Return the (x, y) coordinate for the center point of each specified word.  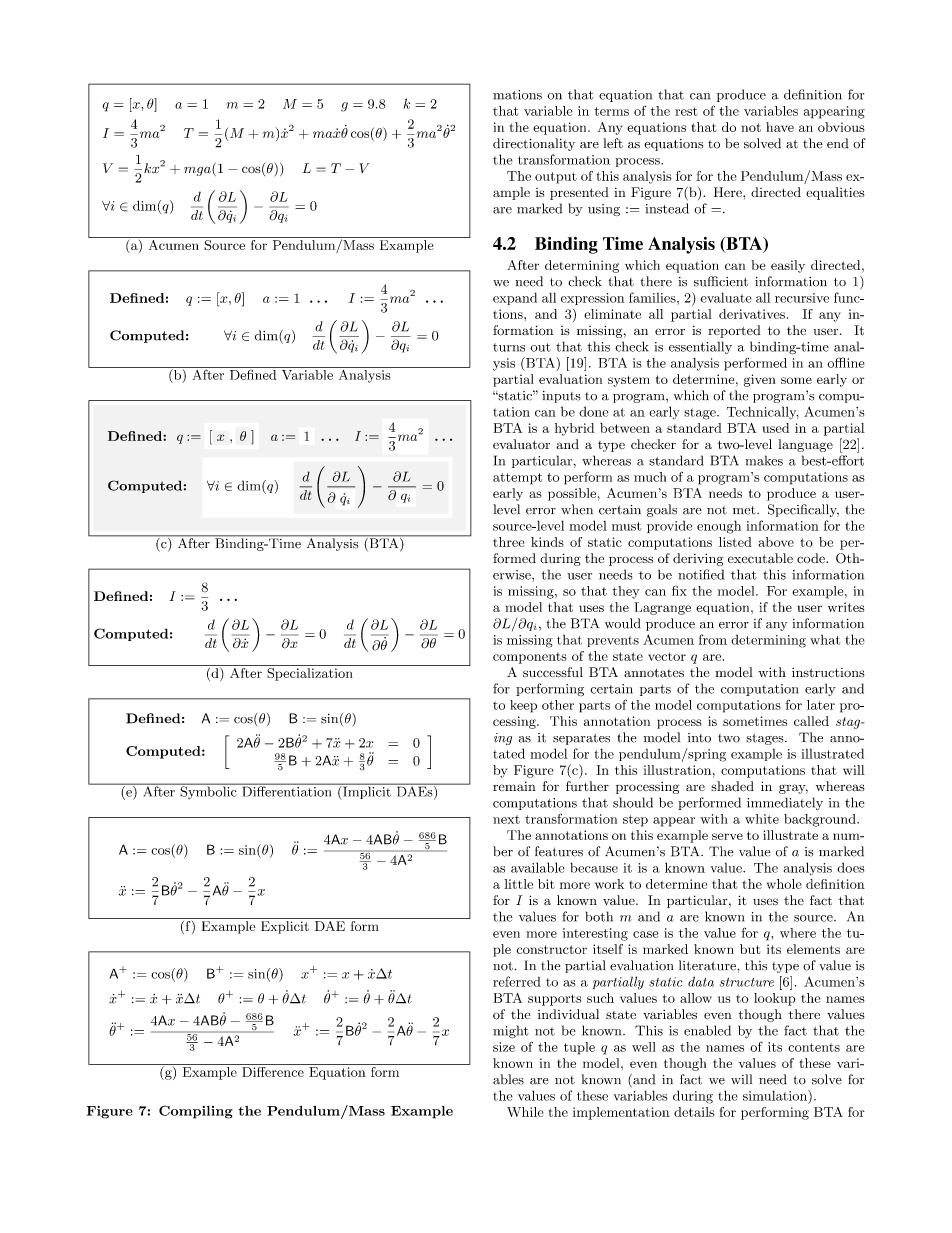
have (780, 127)
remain (514, 786)
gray (793, 789)
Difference (273, 1070)
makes (764, 460)
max (327, 133)
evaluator (521, 444)
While (525, 1112)
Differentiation (287, 790)
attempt (517, 479)
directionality (534, 144)
